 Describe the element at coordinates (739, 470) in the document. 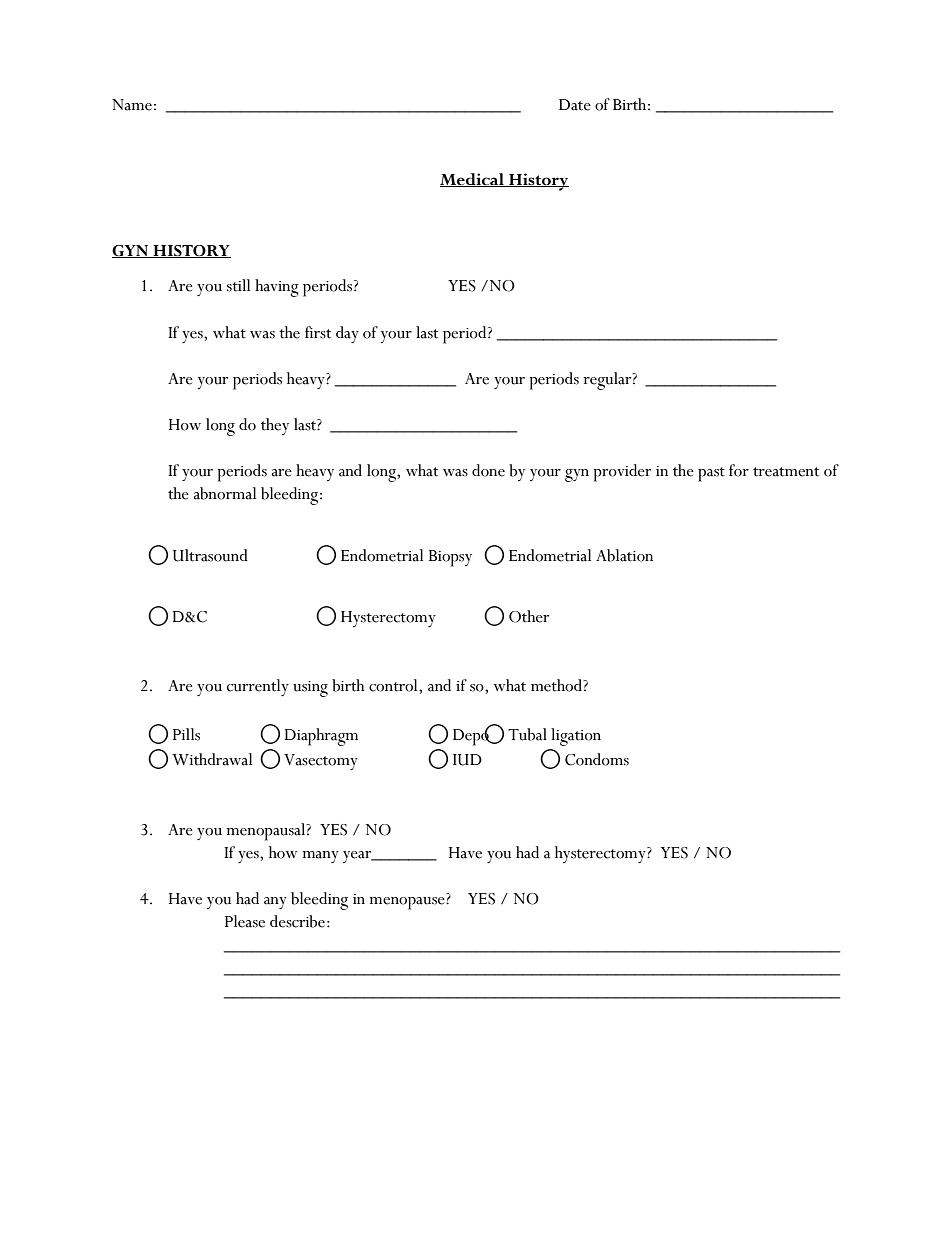

I see `for` at that location.
